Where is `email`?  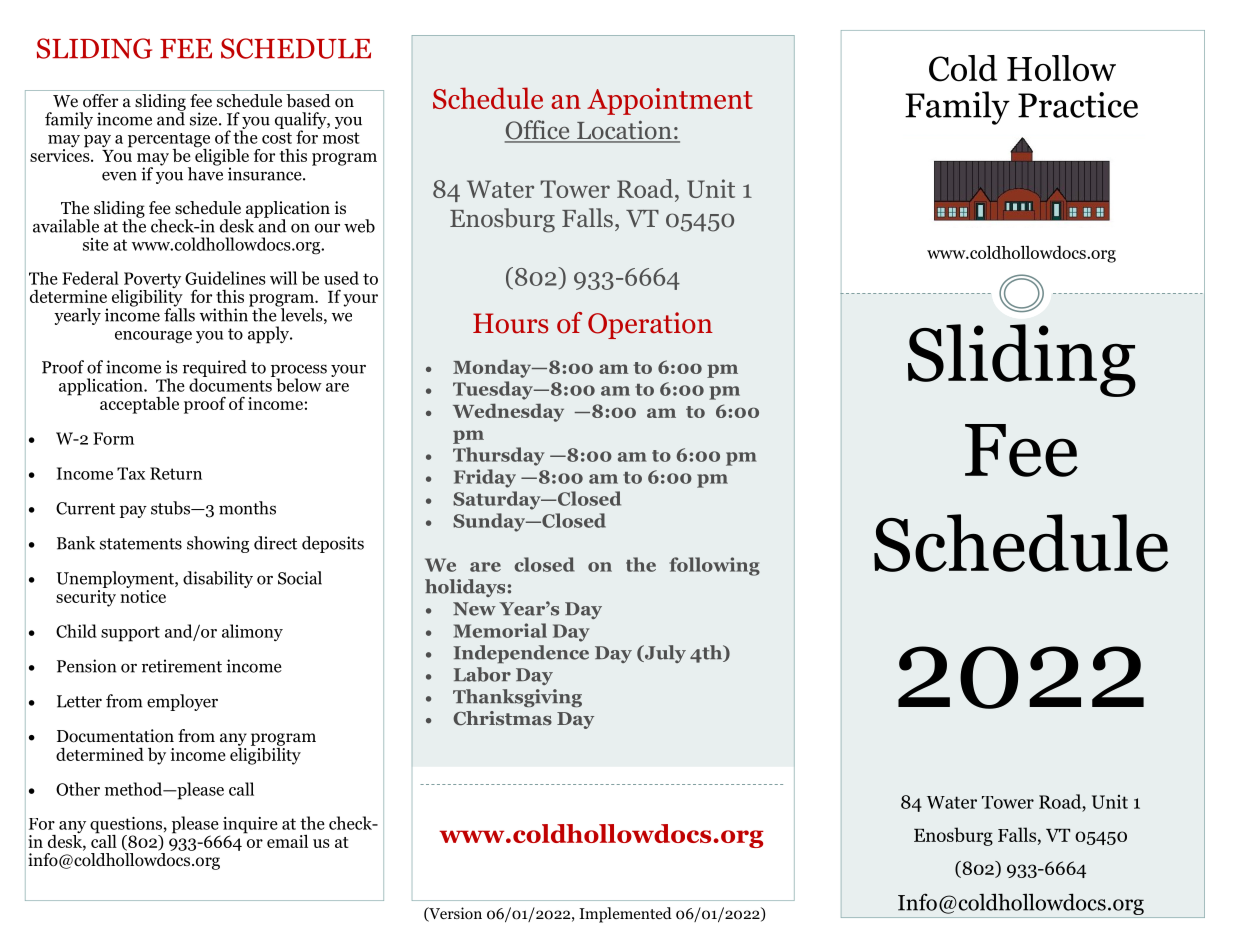
email is located at coordinates (287, 841).
